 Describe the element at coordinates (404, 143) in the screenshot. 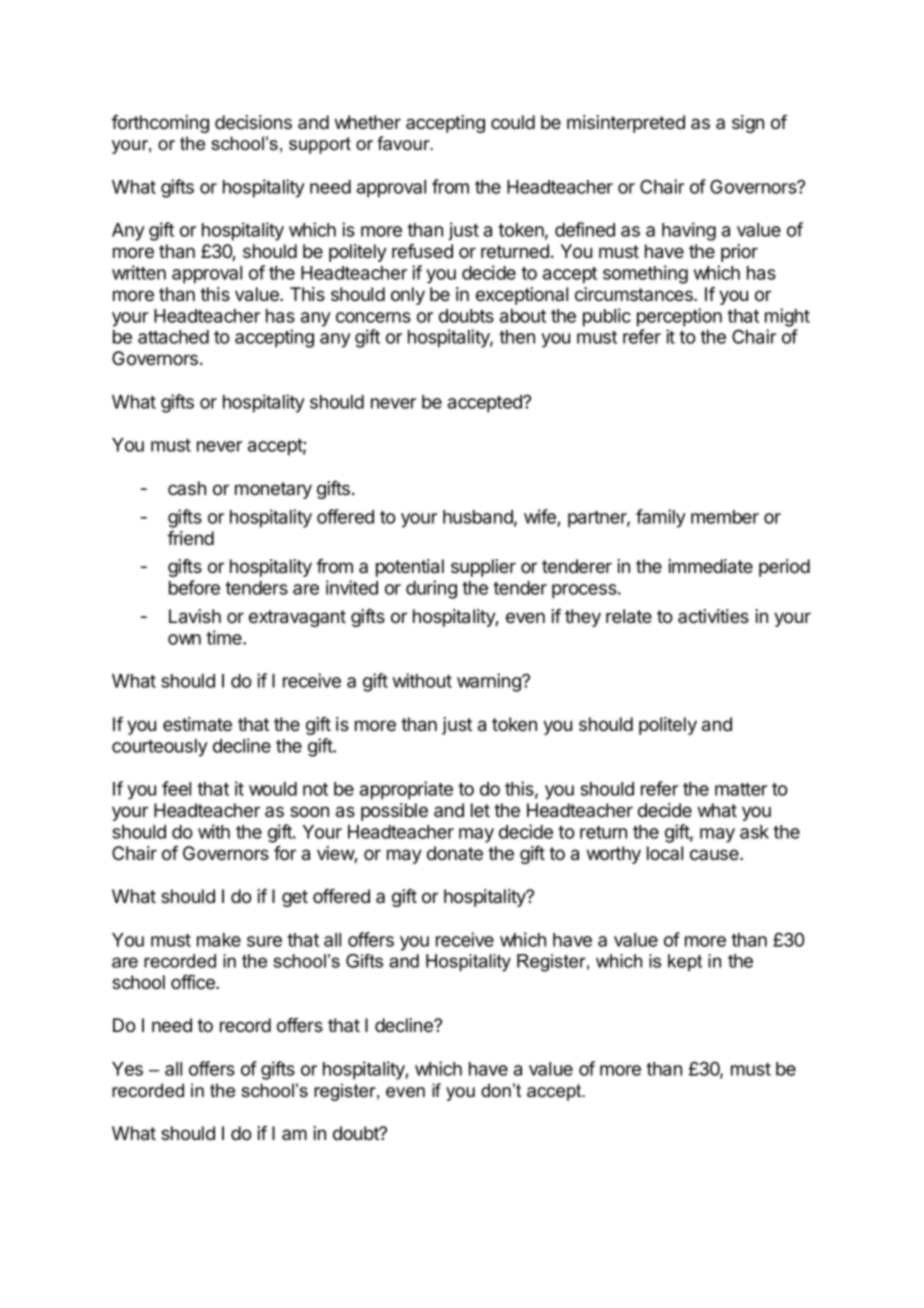

I see `favour` at that location.
